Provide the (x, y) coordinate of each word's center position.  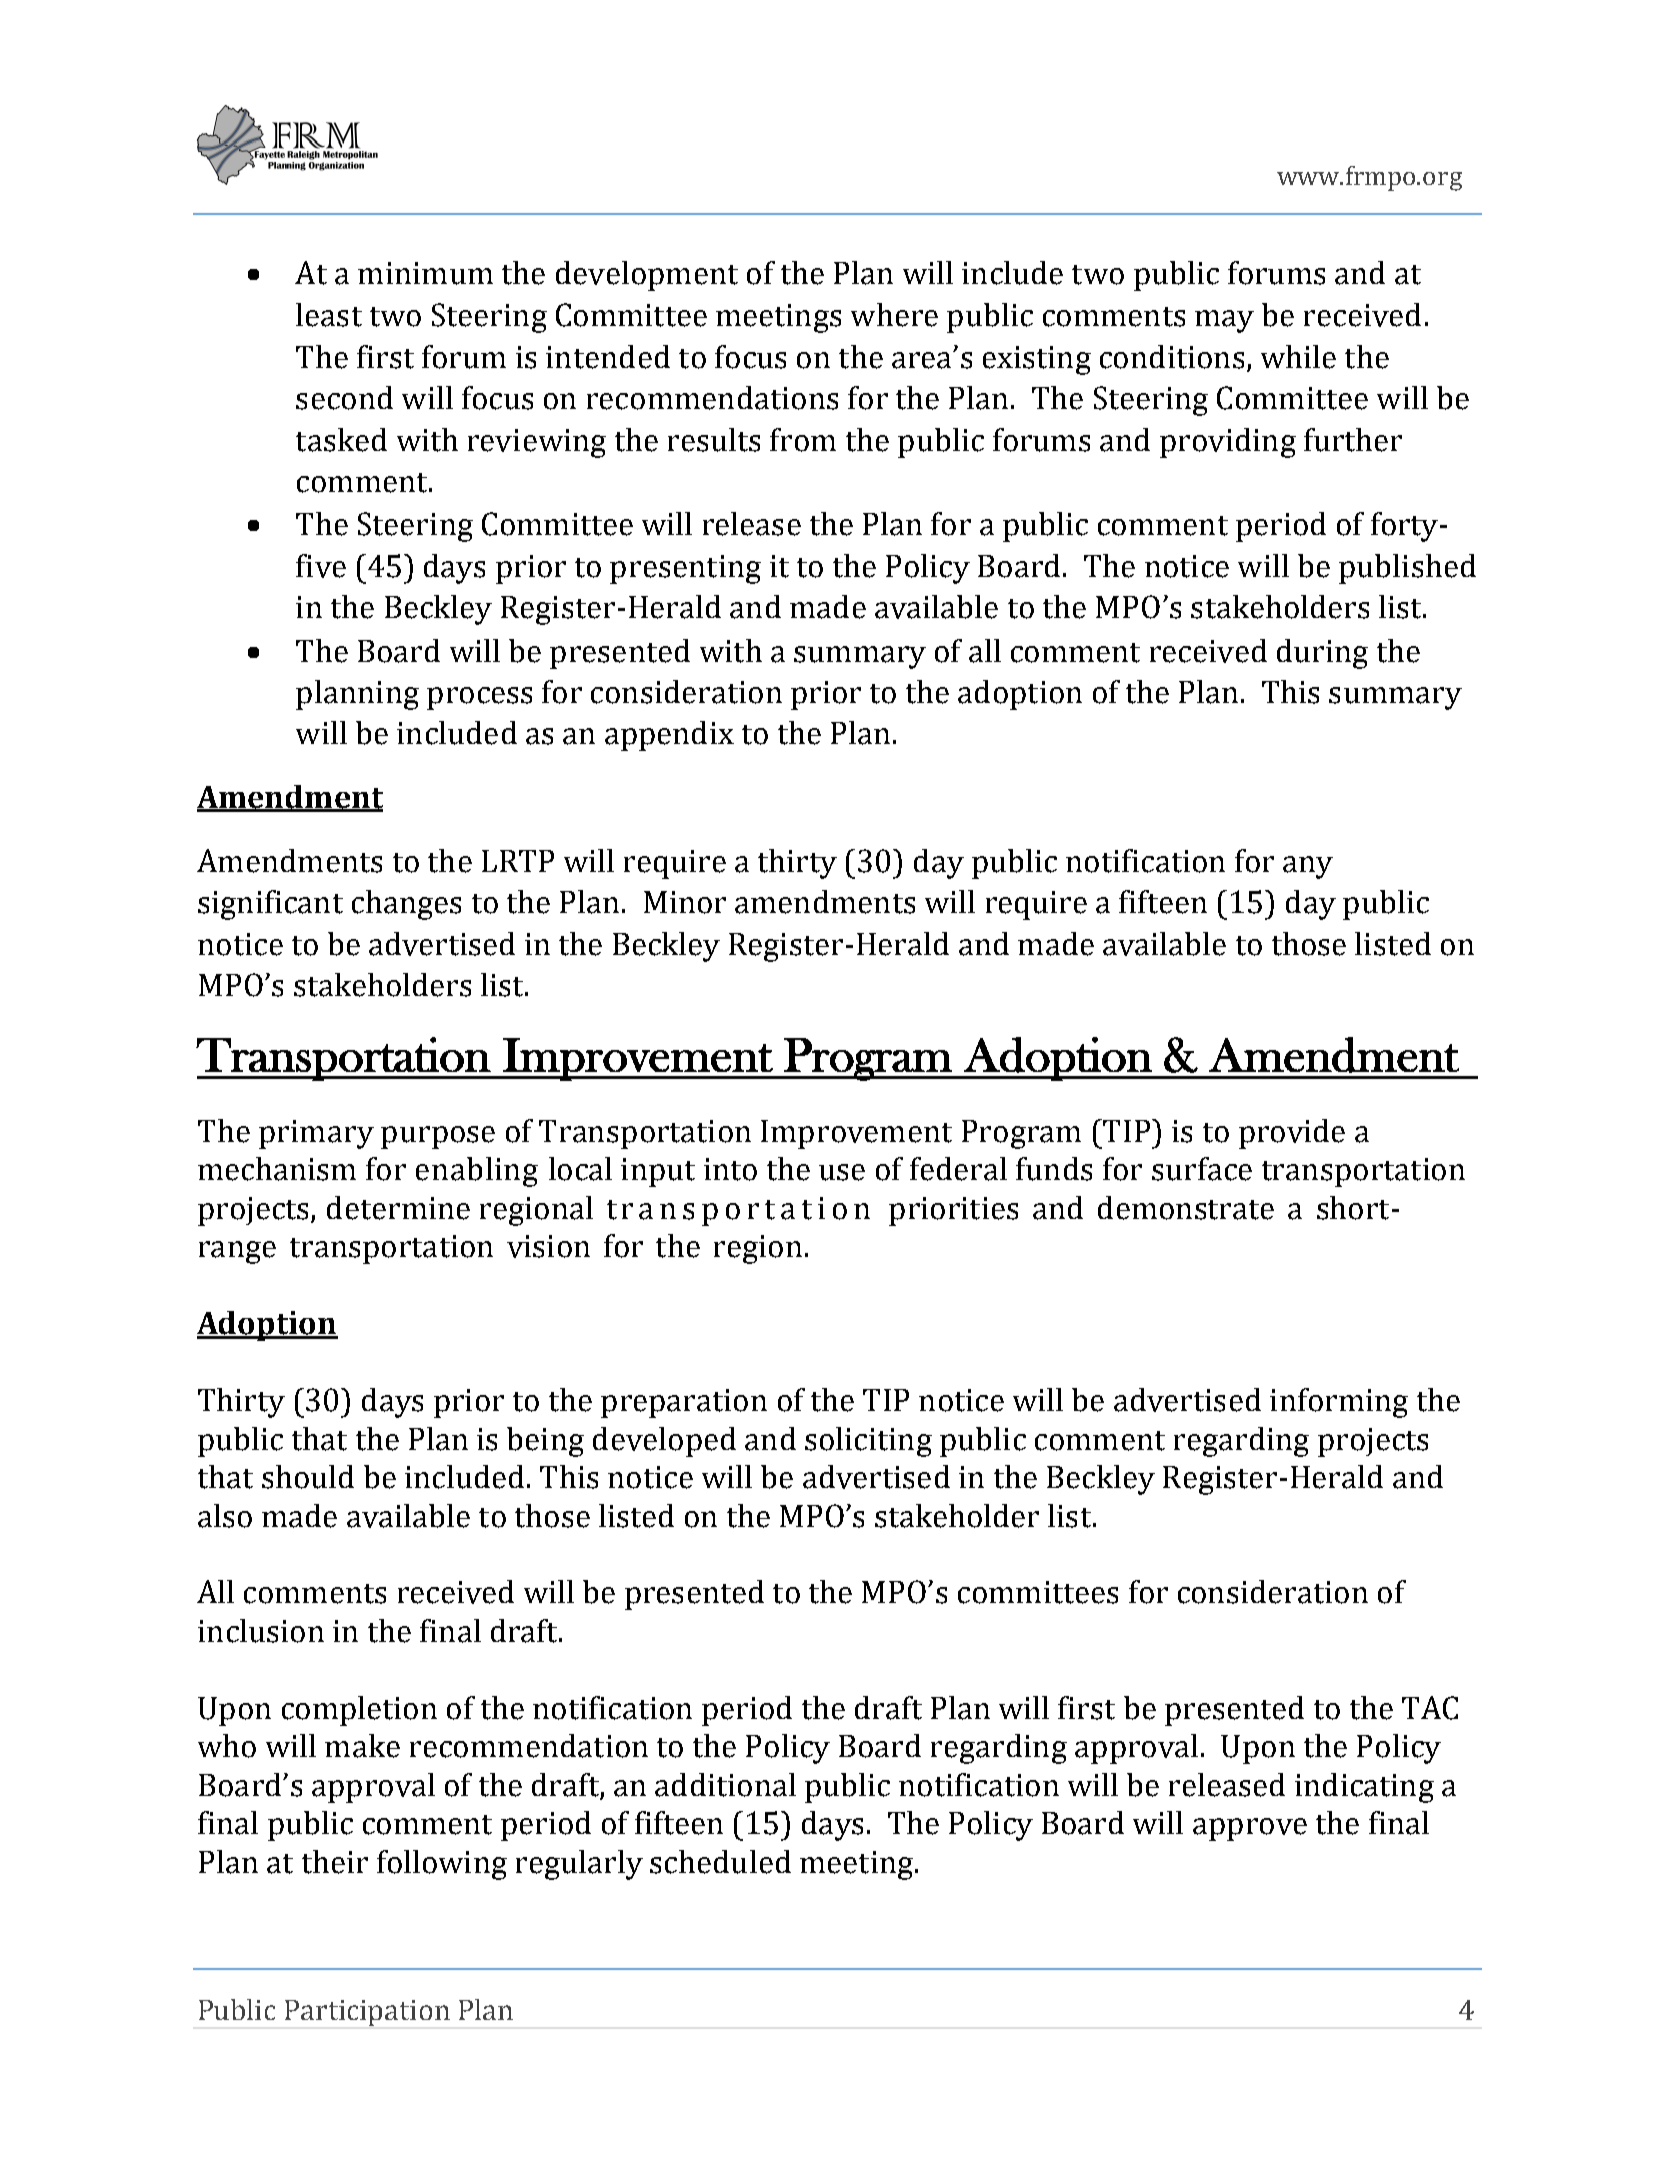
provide (1292, 1134)
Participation (367, 2013)
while (1298, 357)
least (329, 315)
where (894, 315)
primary (316, 1134)
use (842, 1172)
